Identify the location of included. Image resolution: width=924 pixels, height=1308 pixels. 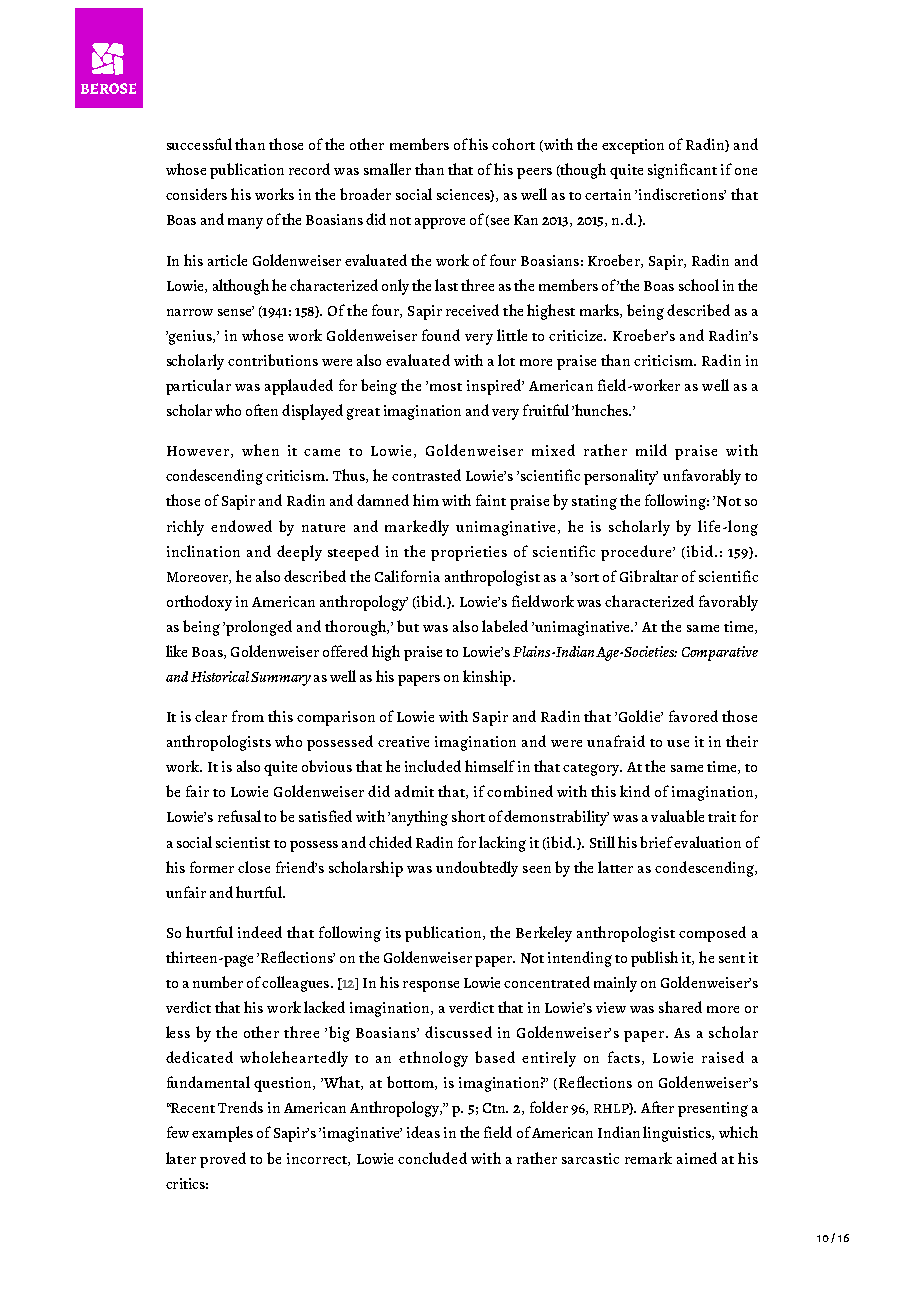
(433, 766).
